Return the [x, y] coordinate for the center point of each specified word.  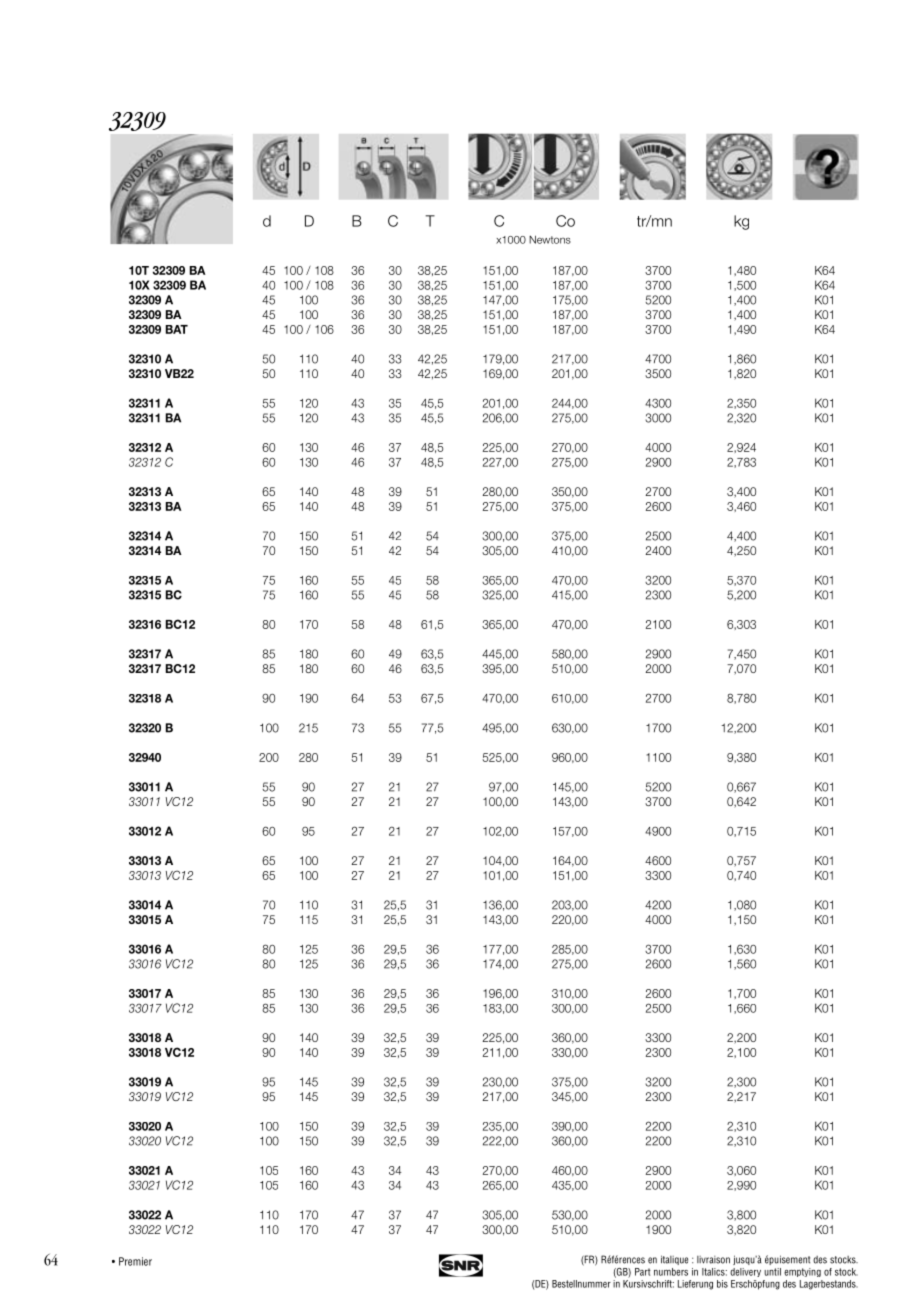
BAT [177, 329]
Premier [135, 1261]
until [772, 1272]
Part [643, 1272]
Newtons [550, 239]
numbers [671, 1272]
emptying [802, 1272]
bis [722, 1284]
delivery [745, 1272]
